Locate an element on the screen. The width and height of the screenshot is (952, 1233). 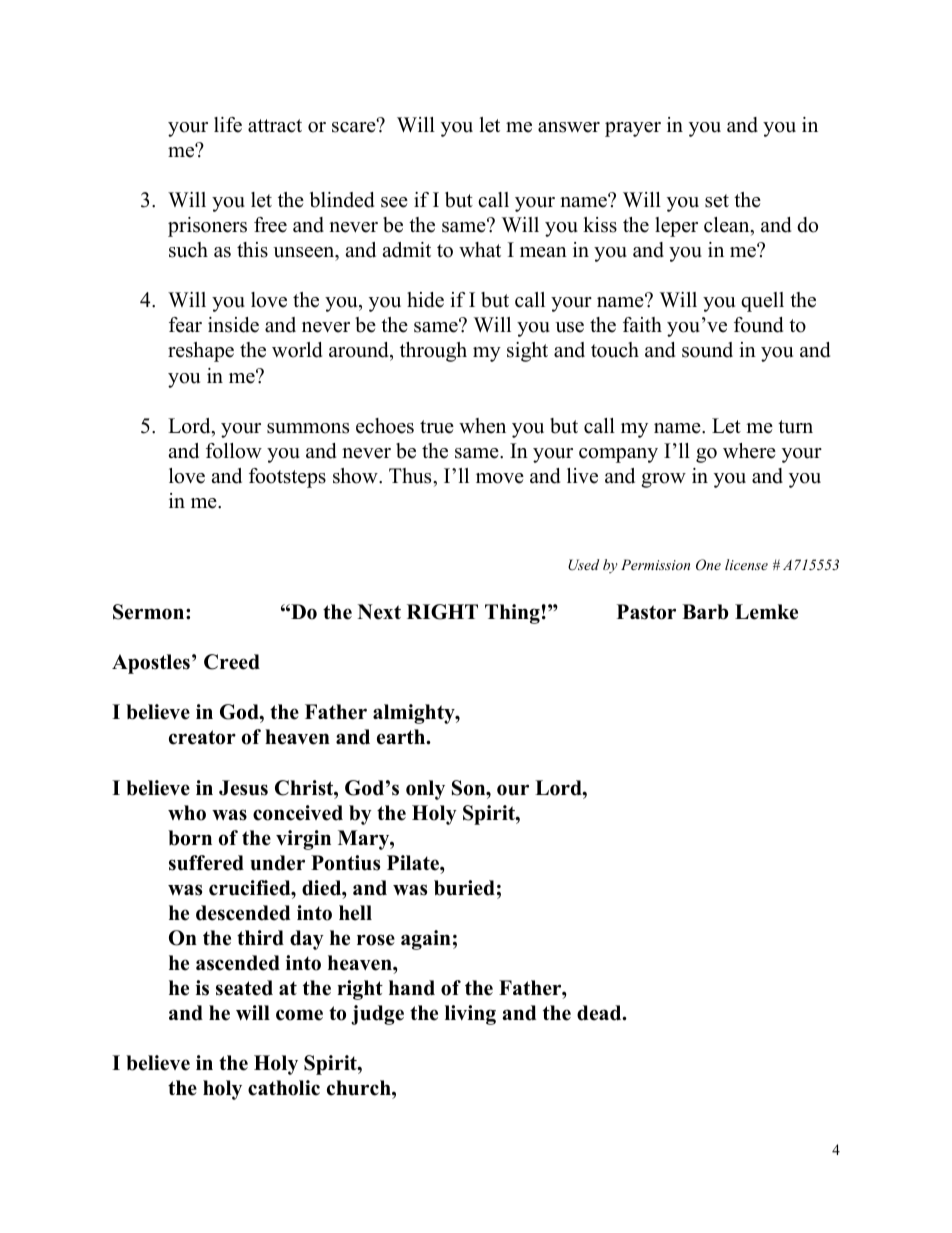
life is located at coordinates (228, 125).
